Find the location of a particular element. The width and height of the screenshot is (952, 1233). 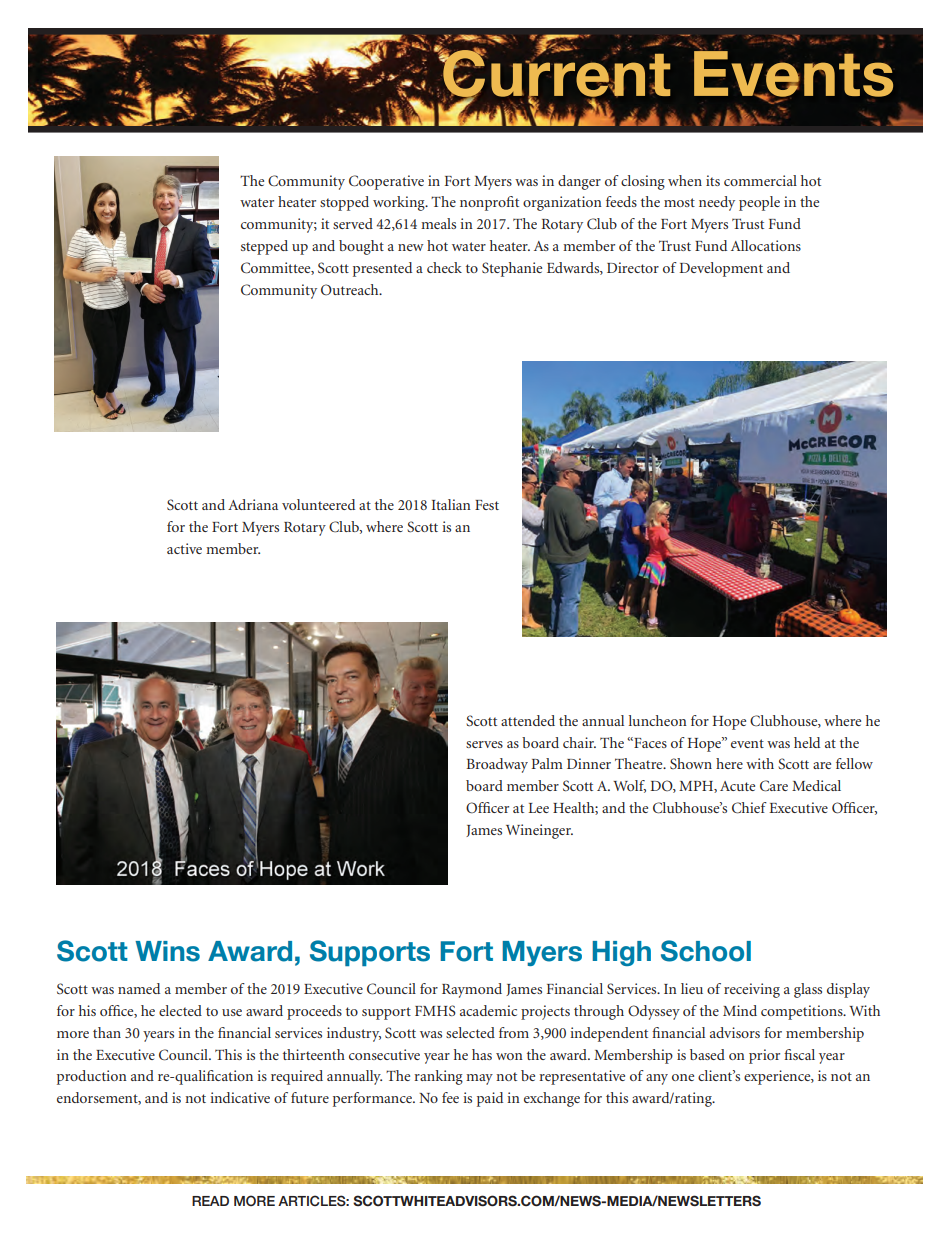

people is located at coordinates (759, 203).
